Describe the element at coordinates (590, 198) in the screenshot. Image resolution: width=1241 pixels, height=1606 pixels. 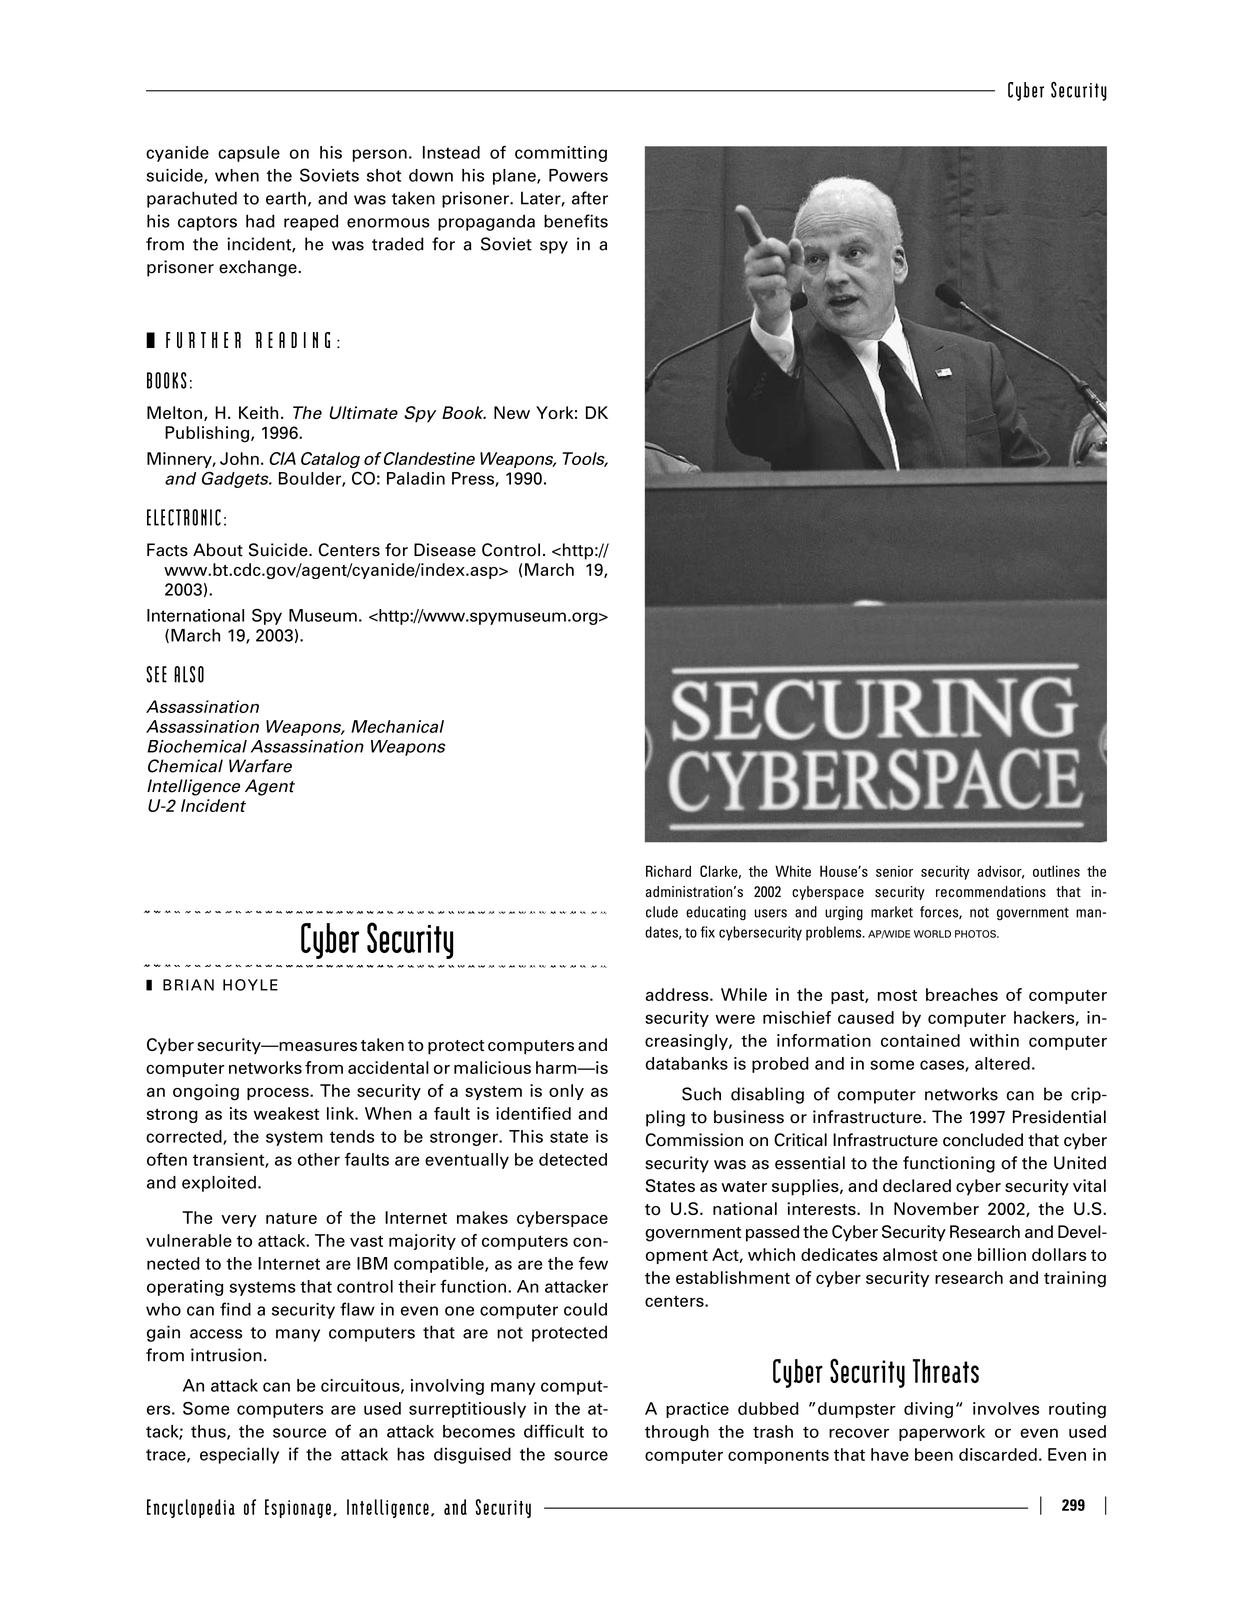
I see `after` at that location.
